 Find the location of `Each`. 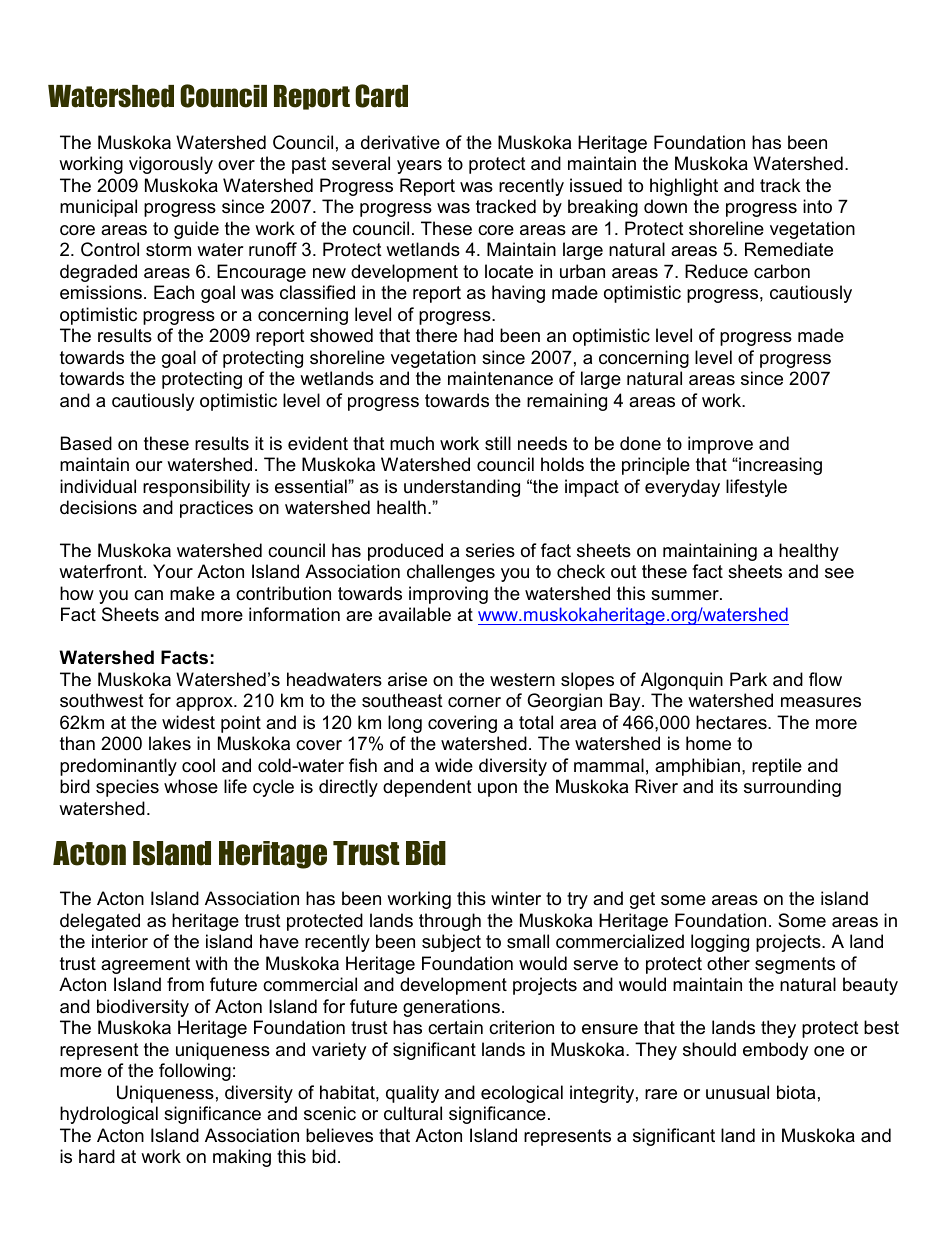

Each is located at coordinates (174, 292).
